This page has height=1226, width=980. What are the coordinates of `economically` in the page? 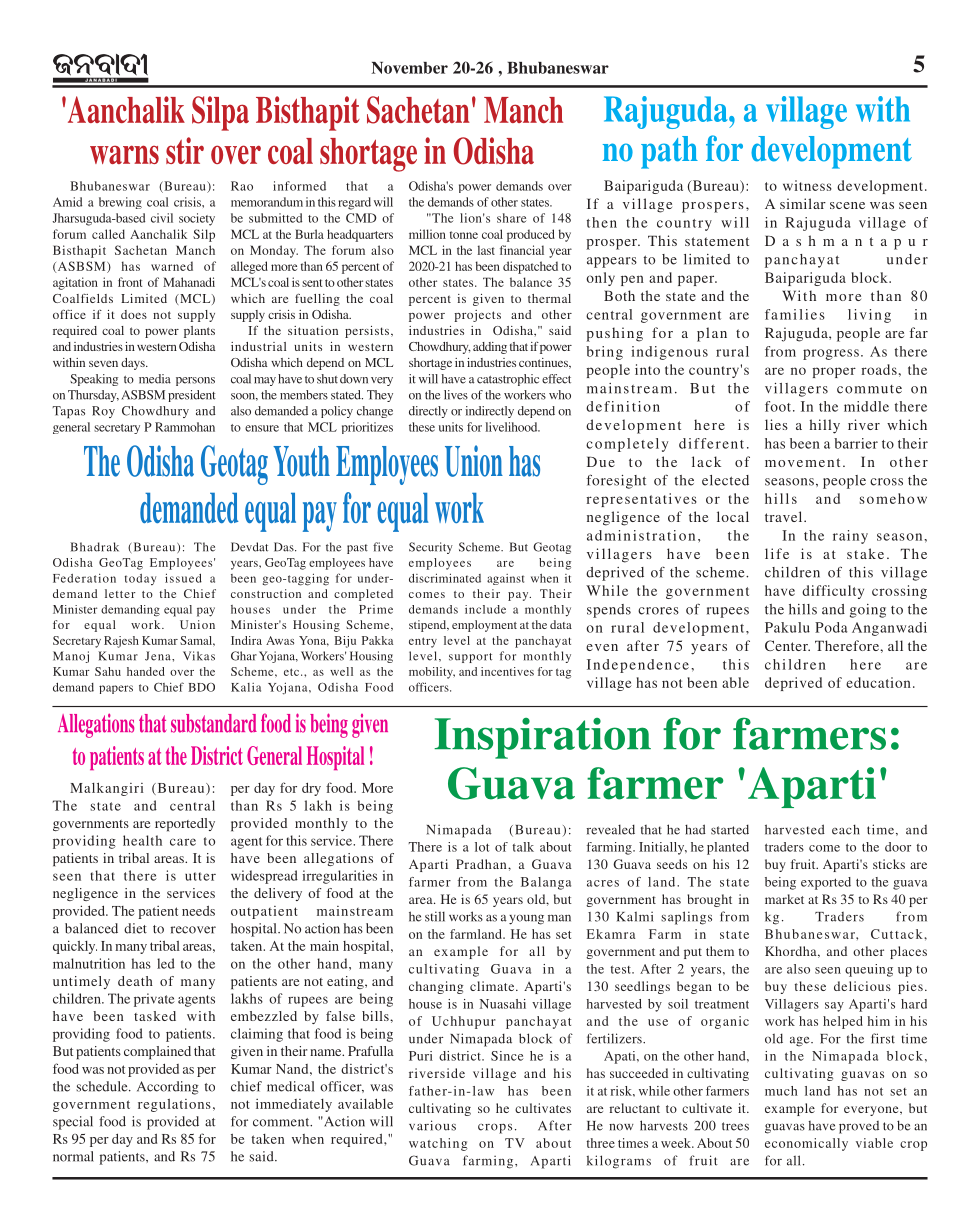 It's located at (806, 1144).
